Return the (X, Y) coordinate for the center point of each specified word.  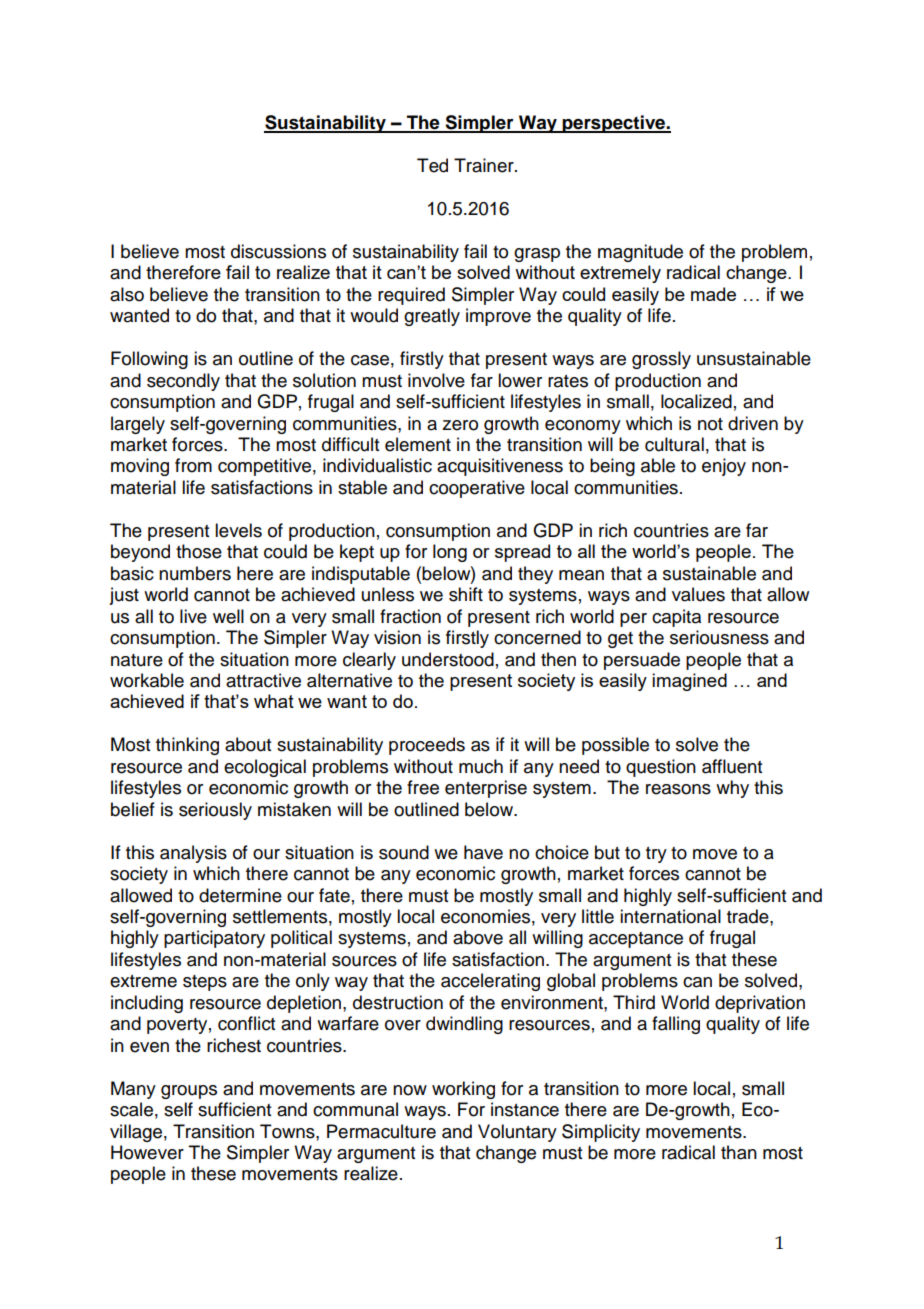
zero (460, 425)
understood (448, 659)
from (193, 465)
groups (189, 1092)
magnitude (640, 253)
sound (404, 852)
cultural (674, 444)
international (670, 916)
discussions (278, 251)
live (193, 616)
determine (240, 895)
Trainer (485, 165)
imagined (689, 682)
